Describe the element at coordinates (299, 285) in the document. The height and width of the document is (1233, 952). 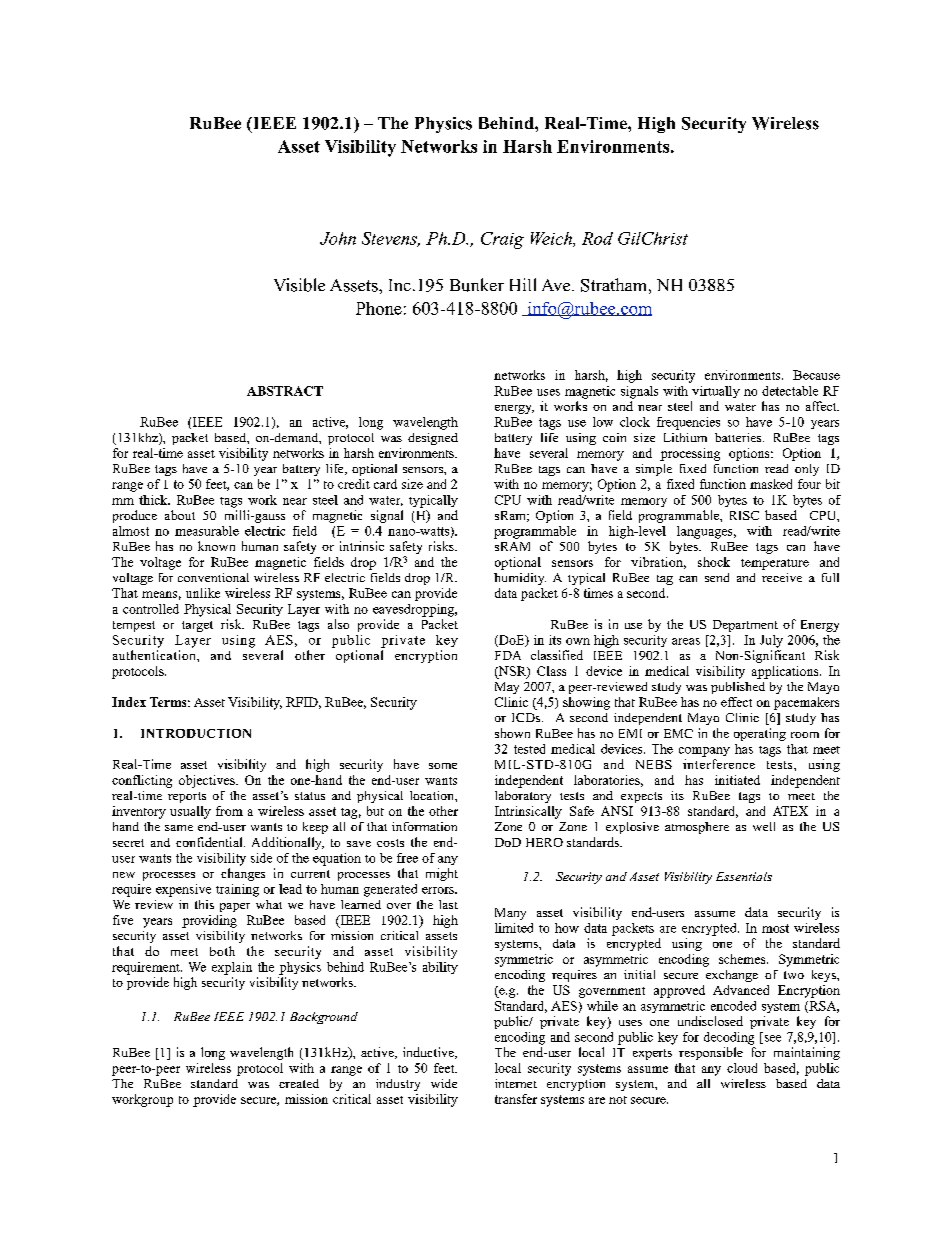
I see `Visible` at that location.
